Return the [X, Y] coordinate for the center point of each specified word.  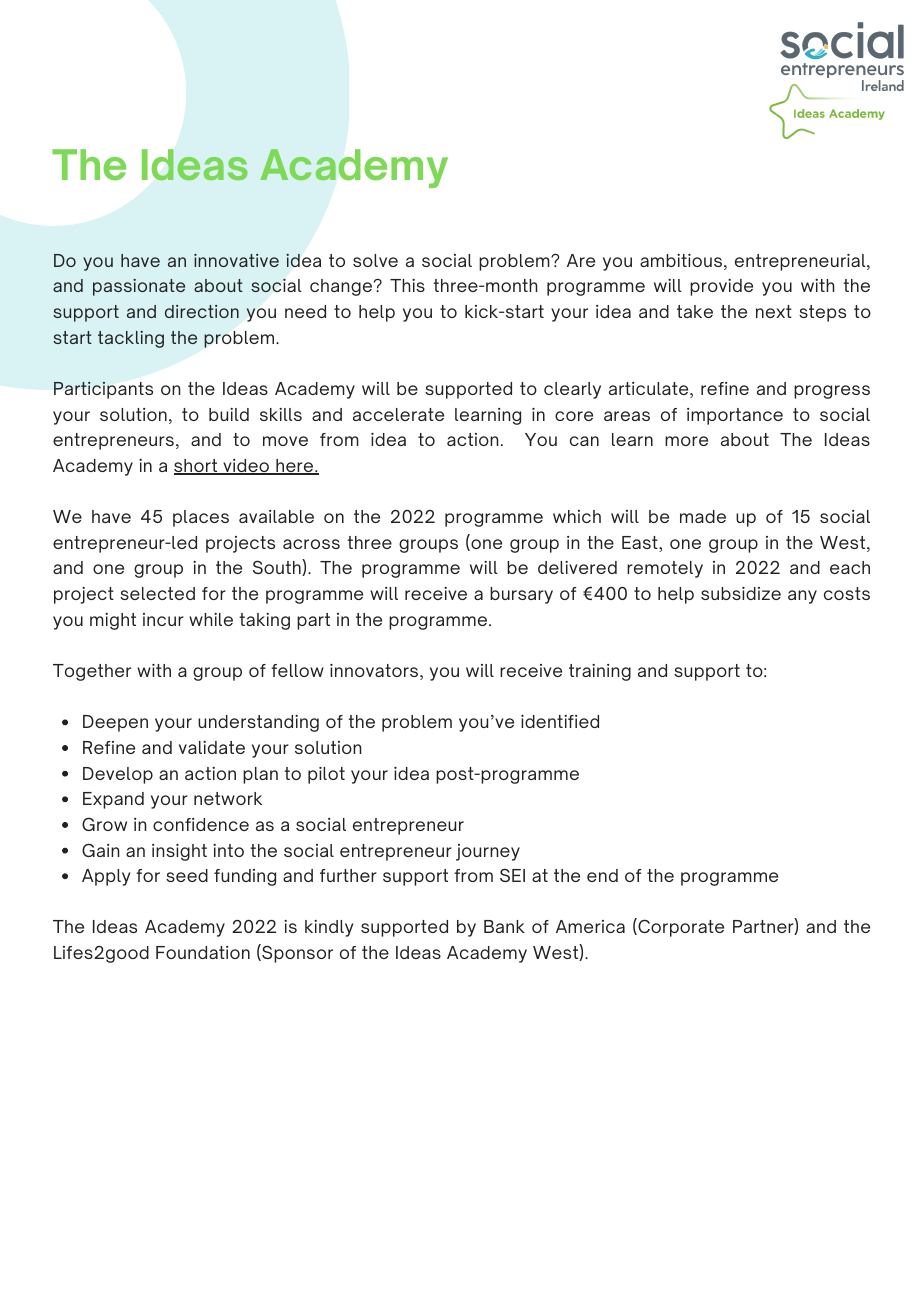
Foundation [203, 952]
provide [721, 287]
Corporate [680, 927]
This [407, 285]
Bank [504, 926]
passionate [139, 287]
